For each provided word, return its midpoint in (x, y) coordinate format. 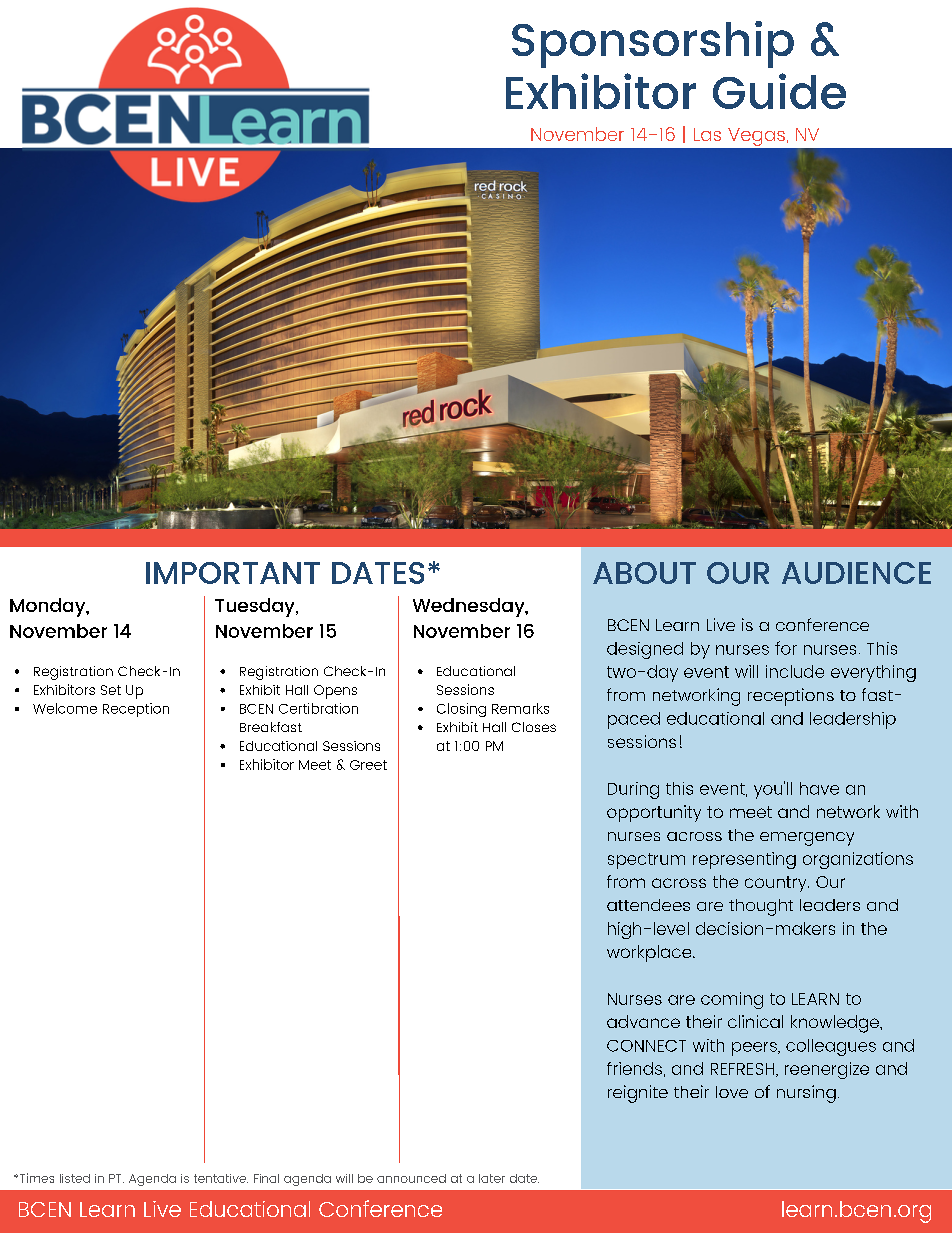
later (492, 1178)
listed (75, 1178)
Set (111, 690)
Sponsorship (653, 44)
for (786, 648)
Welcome (65, 708)
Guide (779, 91)
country (777, 884)
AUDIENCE (856, 573)
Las (707, 134)
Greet (368, 765)
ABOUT (644, 573)
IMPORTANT (233, 573)
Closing (461, 710)
